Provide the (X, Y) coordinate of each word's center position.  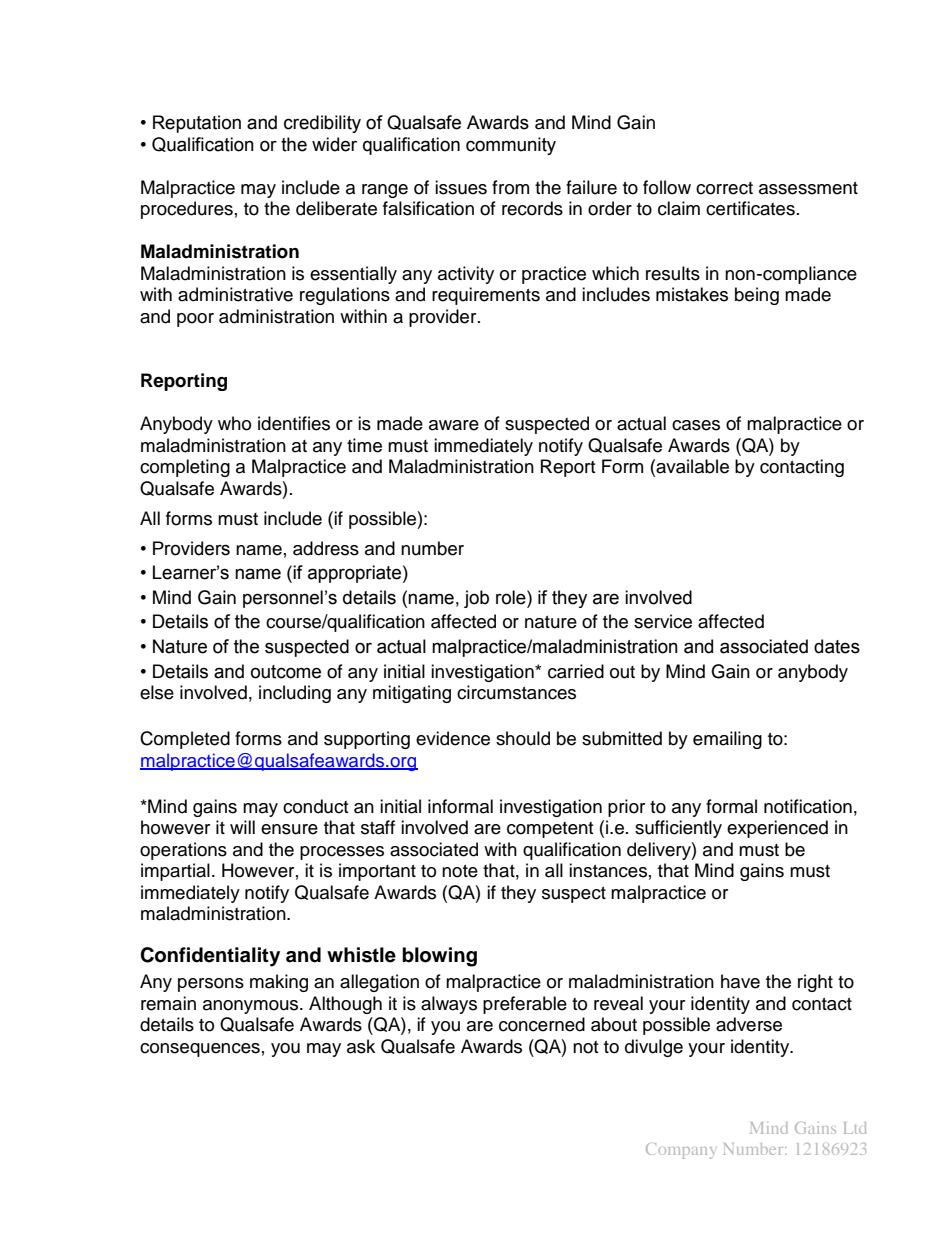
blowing (439, 957)
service (663, 621)
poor (195, 320)
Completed (185, 740)
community (511, 146)
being (757, 296)
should (523, 738)
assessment (808, 188)
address (326, 548)
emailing (727, 740)
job (476, 599)
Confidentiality (210, 957)
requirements (486, 296)
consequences (200, 1050)
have (740, 981)
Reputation (197, 124)
